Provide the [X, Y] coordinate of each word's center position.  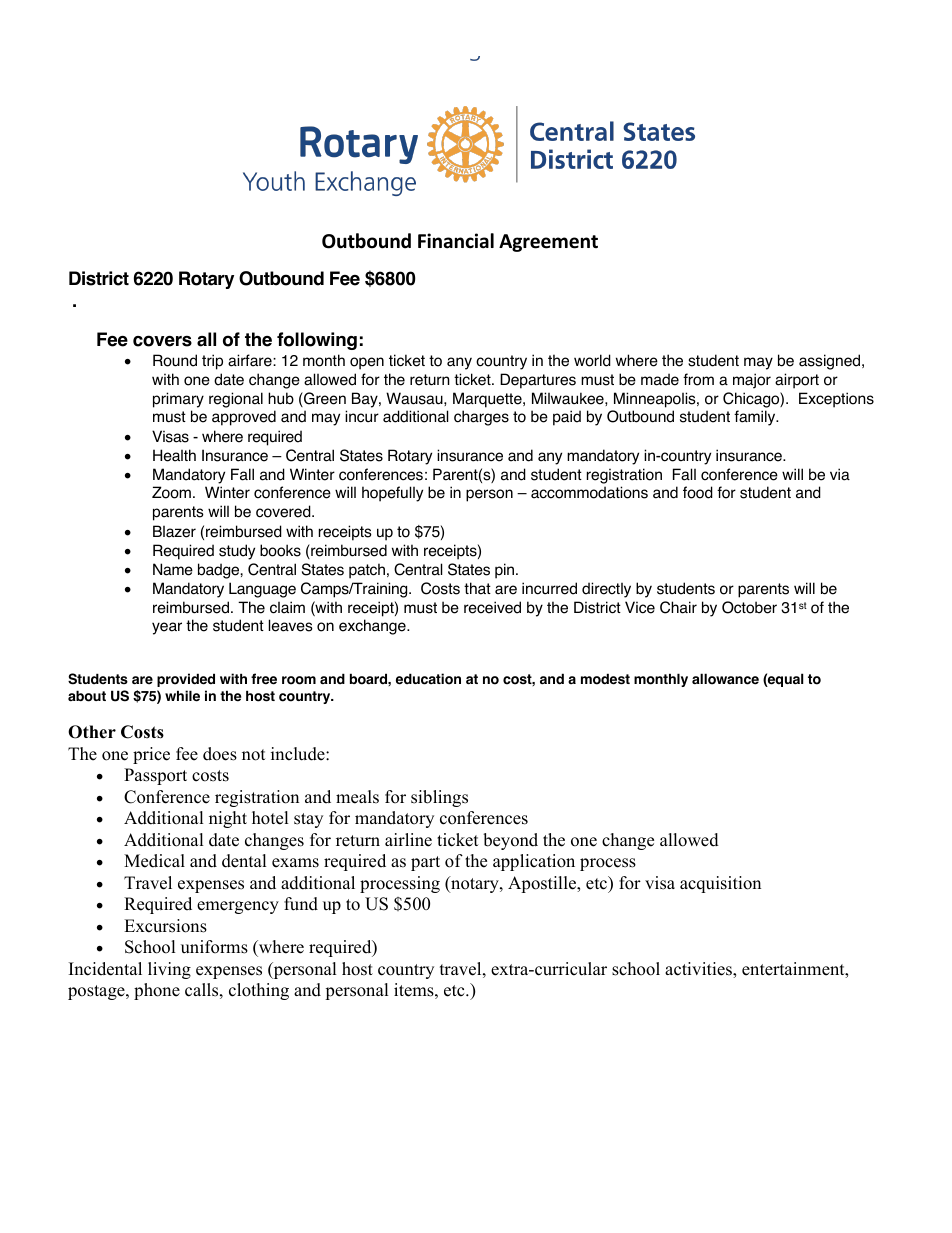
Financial [456, 241]
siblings [439, 798]
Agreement [548, 243]
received [492, 607]
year [167, 628]
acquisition [720, 884]
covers [162, 341]
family [756, 418]
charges [481, 418]
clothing [259, 991]
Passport [155, 776]
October [749, 607]
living [169, 970]
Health [174, 455]
